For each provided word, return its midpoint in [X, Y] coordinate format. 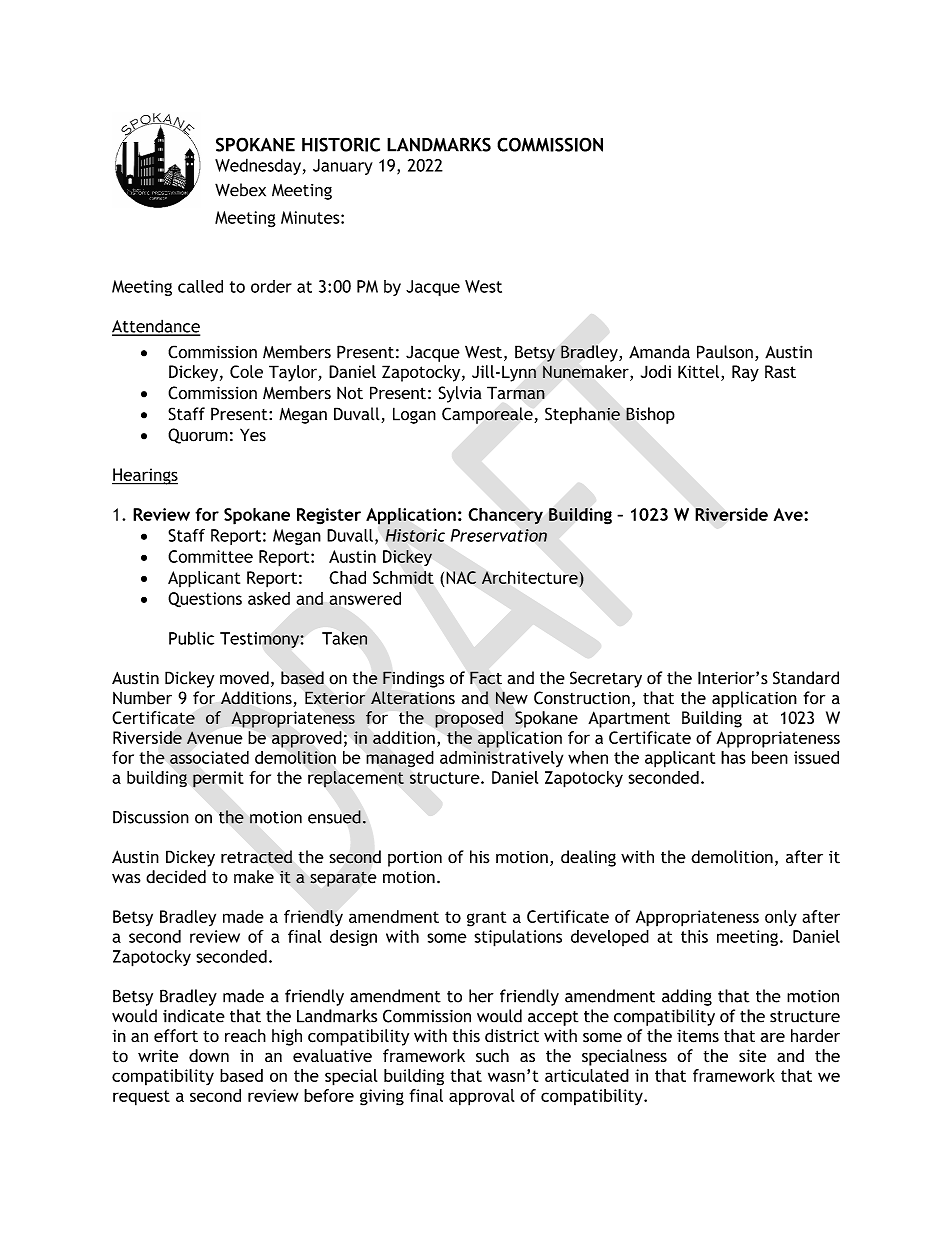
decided [176, 877]
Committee [210, 556]
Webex [240, 190]
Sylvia [459, 394]
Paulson [725, 352]
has [733, 757]
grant [486, 919]
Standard [806, 678]
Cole [246, 371]
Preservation [499, 535]
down [209, 1056]
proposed [469, 719]
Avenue [215, 737]
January [343, 167]
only [781, 918]
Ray [745, 373]
